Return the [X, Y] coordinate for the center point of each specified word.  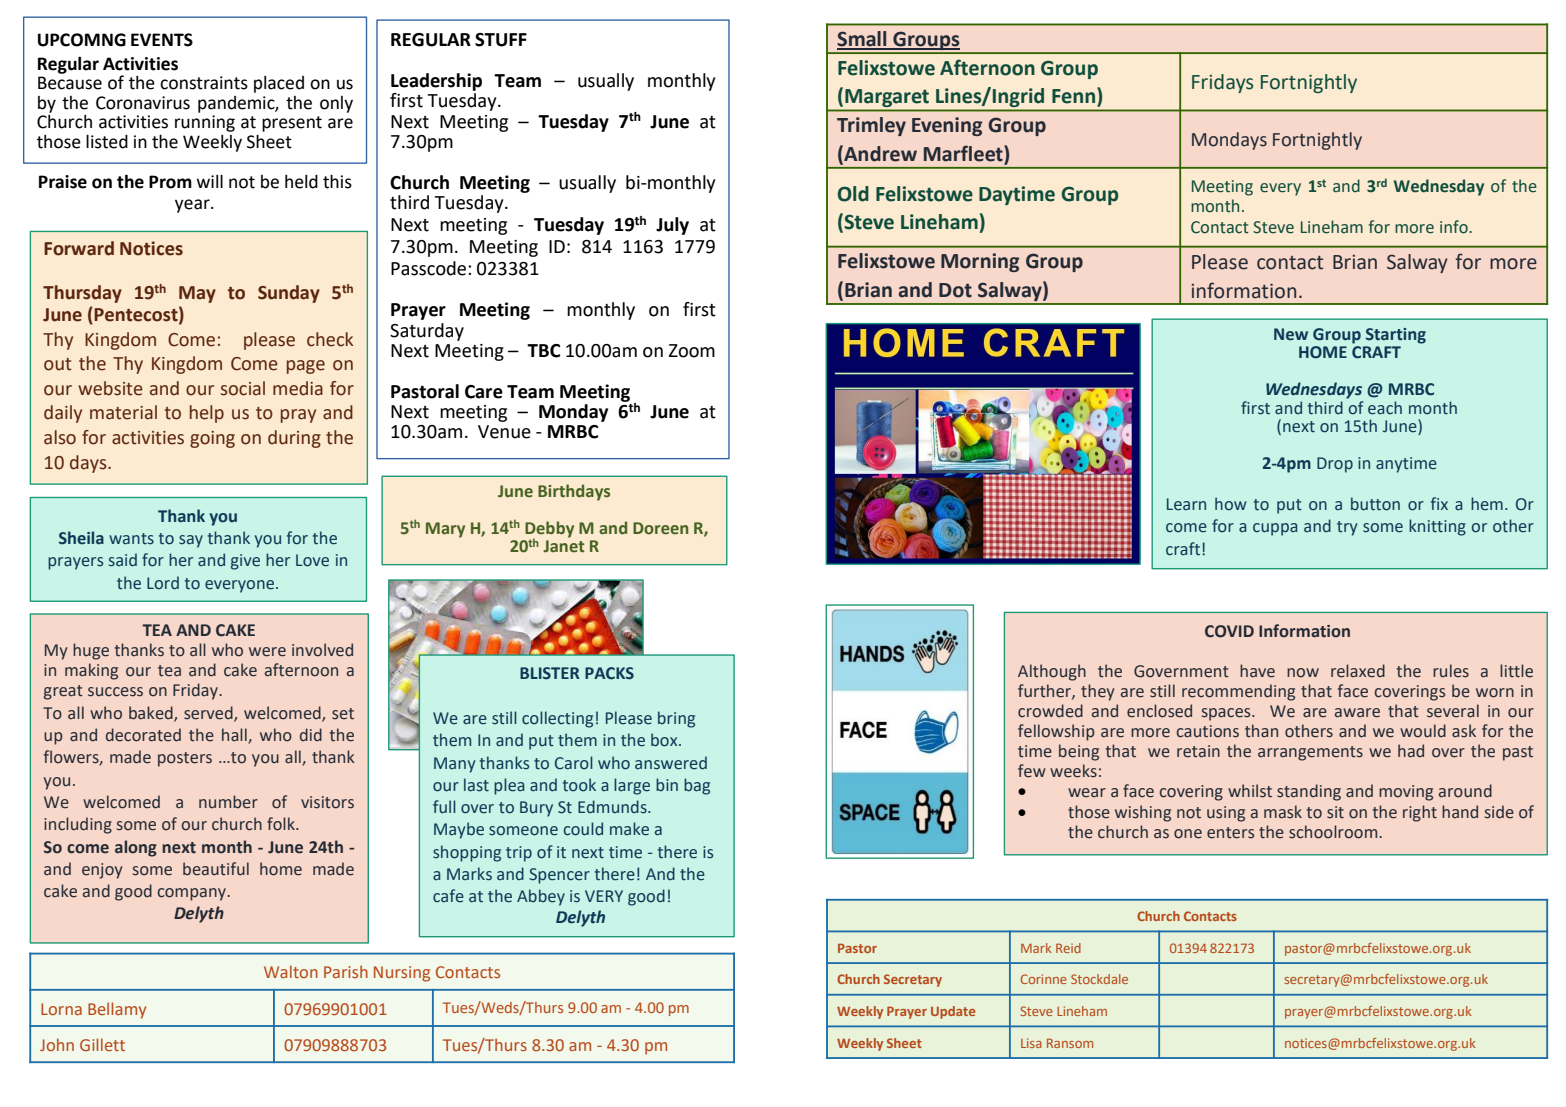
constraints [204, 83]
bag [697, 786]
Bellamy [117, 1010]
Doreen [660, 528]
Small [863, 40]
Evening [947, 126]
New [1291, 334]
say [191, 541]
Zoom [692, 351]
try [1347, 528]
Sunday [289, 294]
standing [1309, 792]
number [228, 802]
